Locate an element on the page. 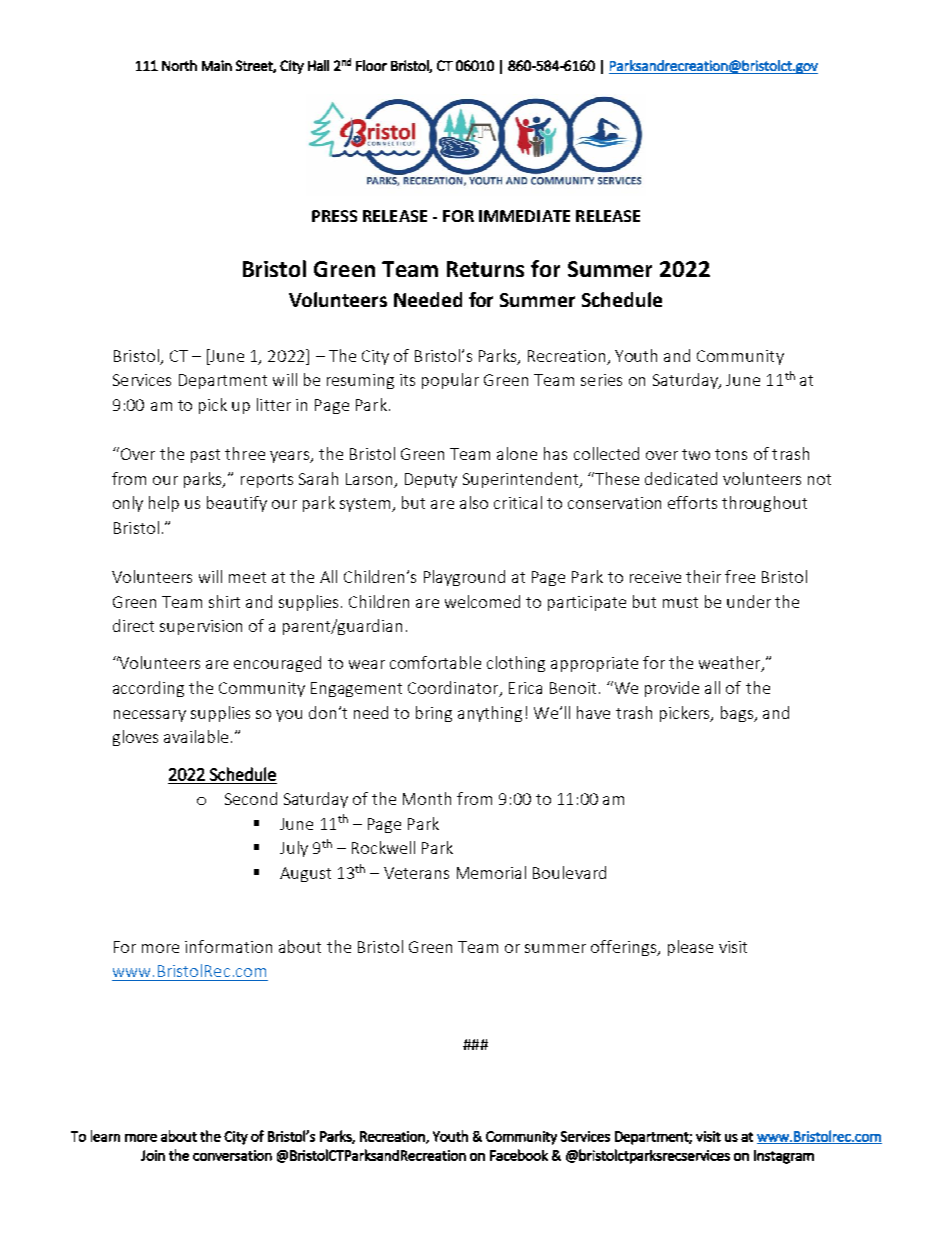 The image size is (952, 1233). IMMEDIATE is located at coordinates (524, 216).
